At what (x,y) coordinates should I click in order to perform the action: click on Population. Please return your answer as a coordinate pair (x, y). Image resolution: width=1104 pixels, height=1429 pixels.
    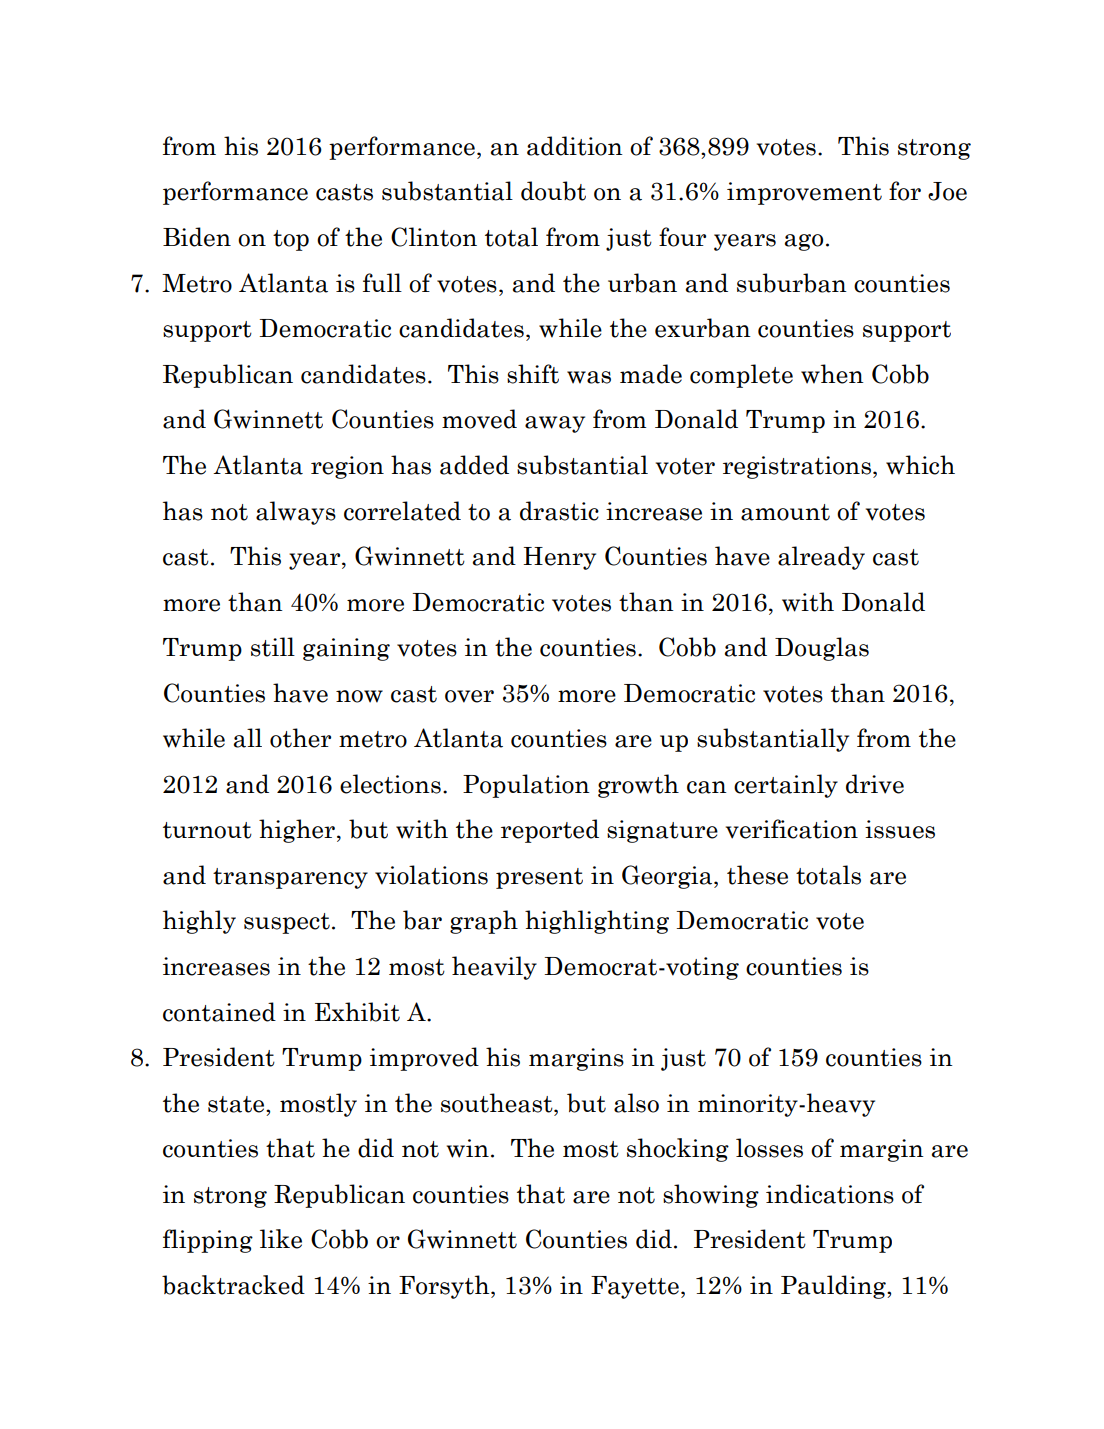
    Looking at the image, I should click on (526, 786).
